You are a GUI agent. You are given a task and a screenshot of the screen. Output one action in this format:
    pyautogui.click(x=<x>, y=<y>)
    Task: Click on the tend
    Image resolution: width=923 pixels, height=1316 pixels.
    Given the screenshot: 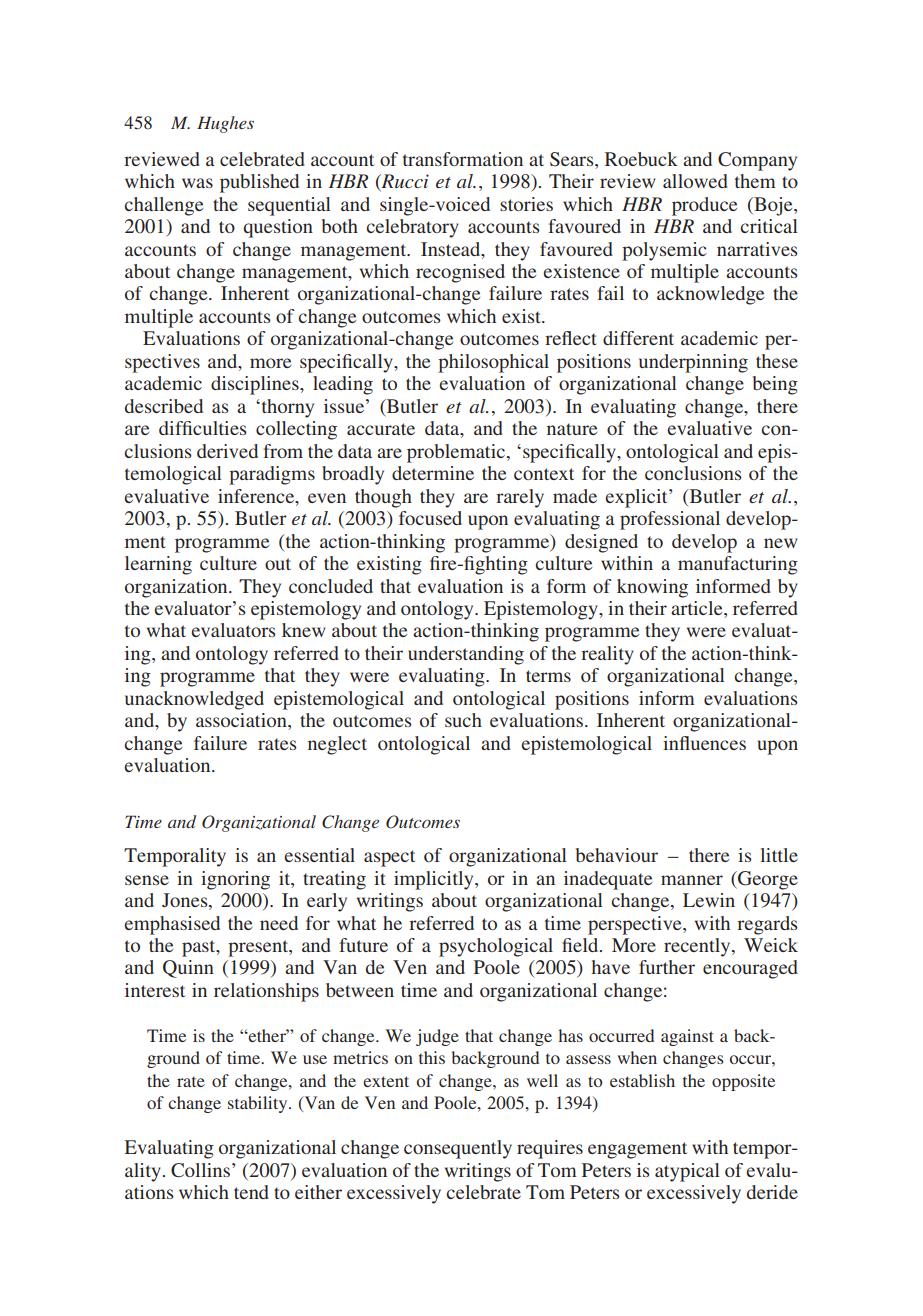 What is the action you would take?
    pyautogui.click(x=251, y=1192)
